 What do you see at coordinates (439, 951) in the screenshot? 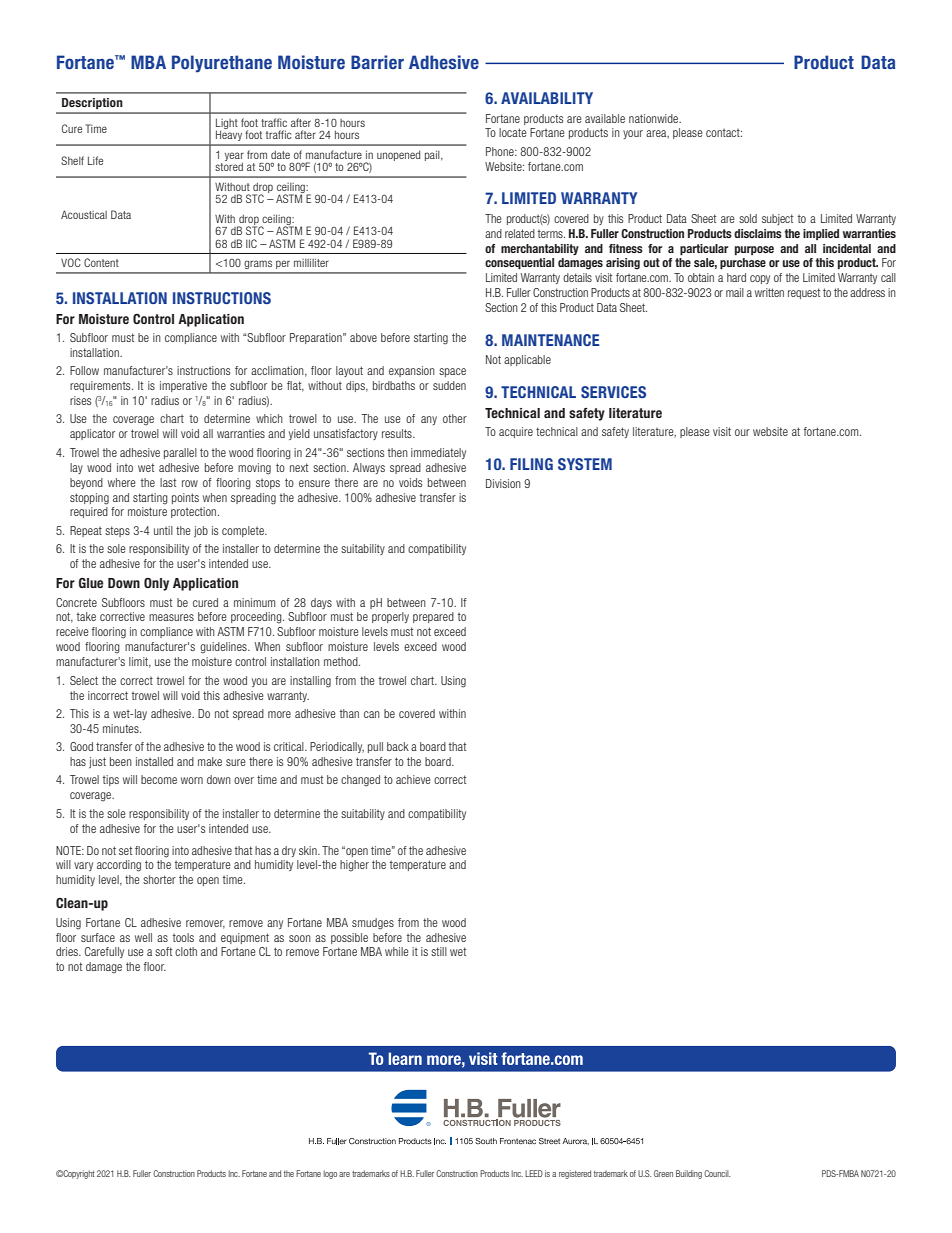
I see `still` at bounding box center [439, 951].
